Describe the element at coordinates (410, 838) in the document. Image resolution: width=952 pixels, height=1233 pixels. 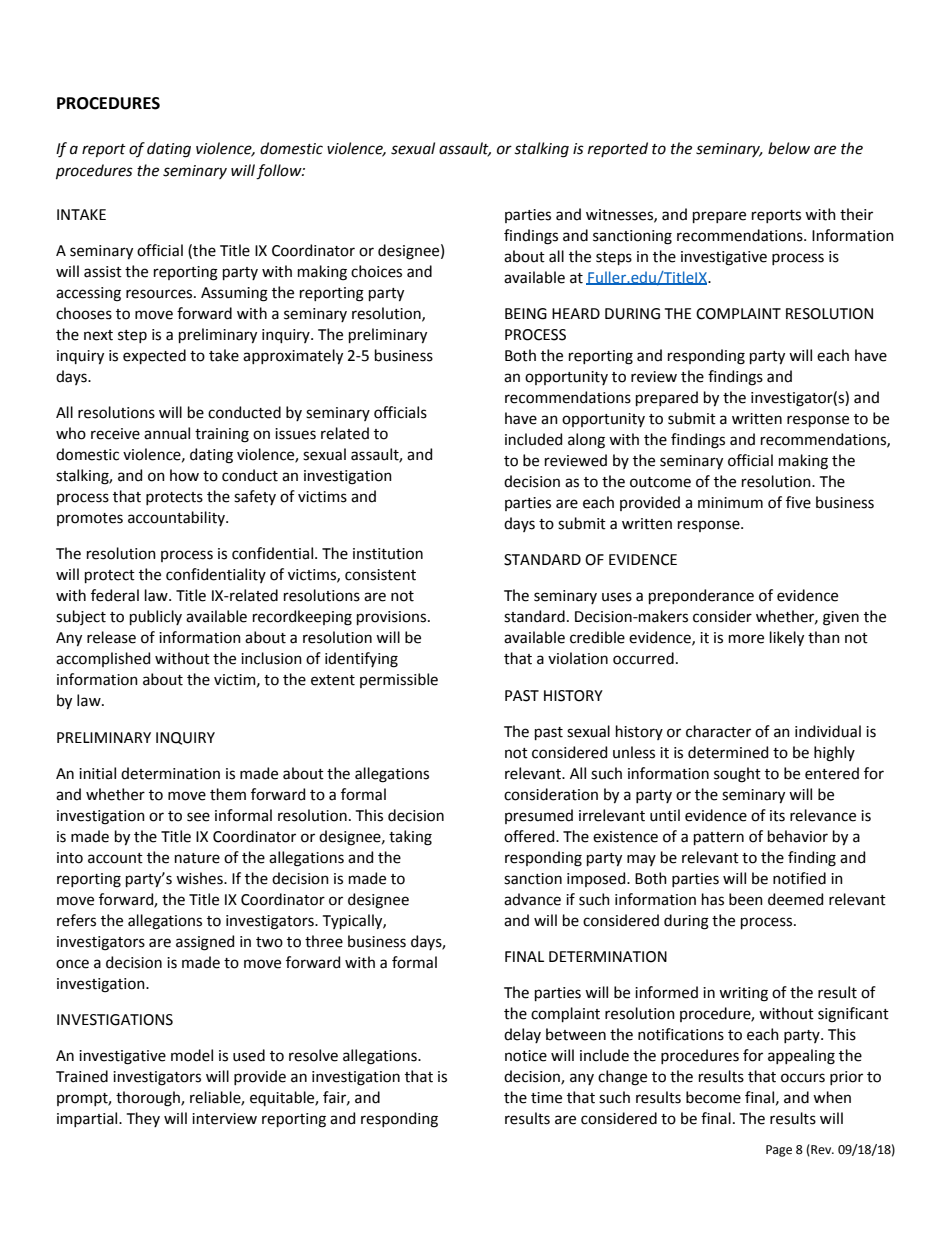
I see `taking` at that location.
